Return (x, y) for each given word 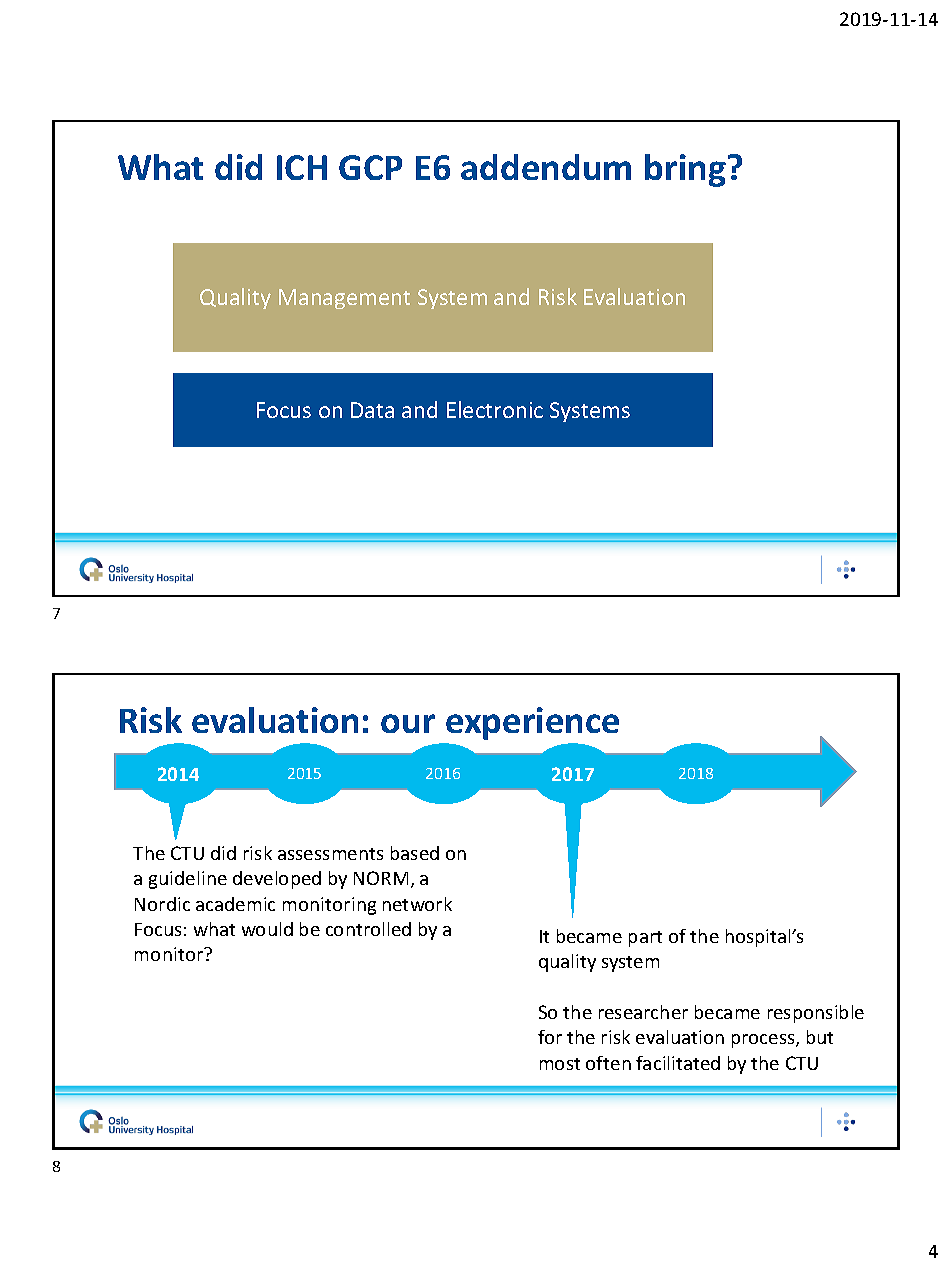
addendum (546, 167)
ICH (302, 167)
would (267, 929)
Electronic (495, 409)
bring (685, 170)
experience (532, 723)
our (408, 723)
